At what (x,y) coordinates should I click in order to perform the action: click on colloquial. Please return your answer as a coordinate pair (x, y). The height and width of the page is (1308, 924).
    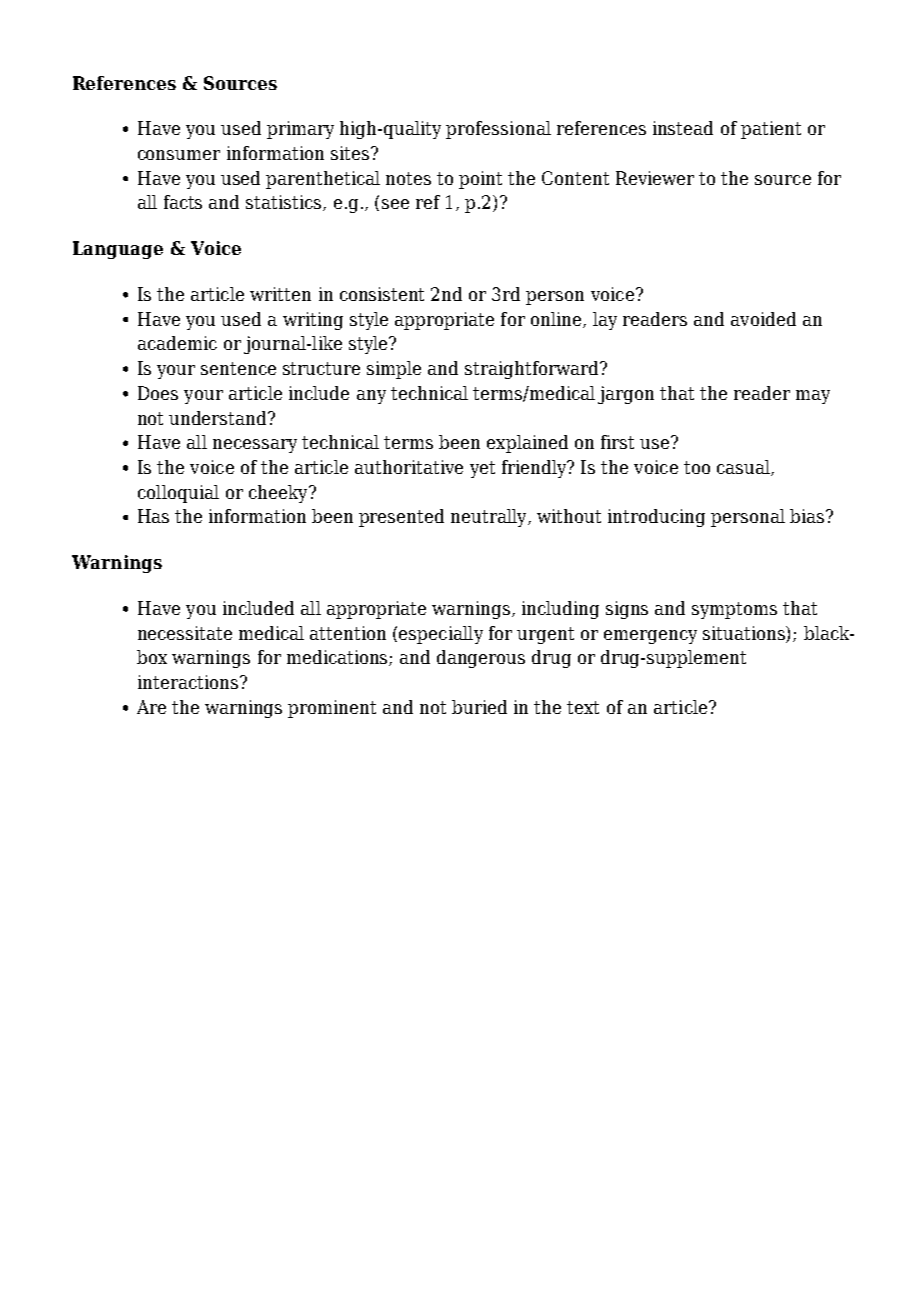
    Looking at the image, I should click on (178, 494).
